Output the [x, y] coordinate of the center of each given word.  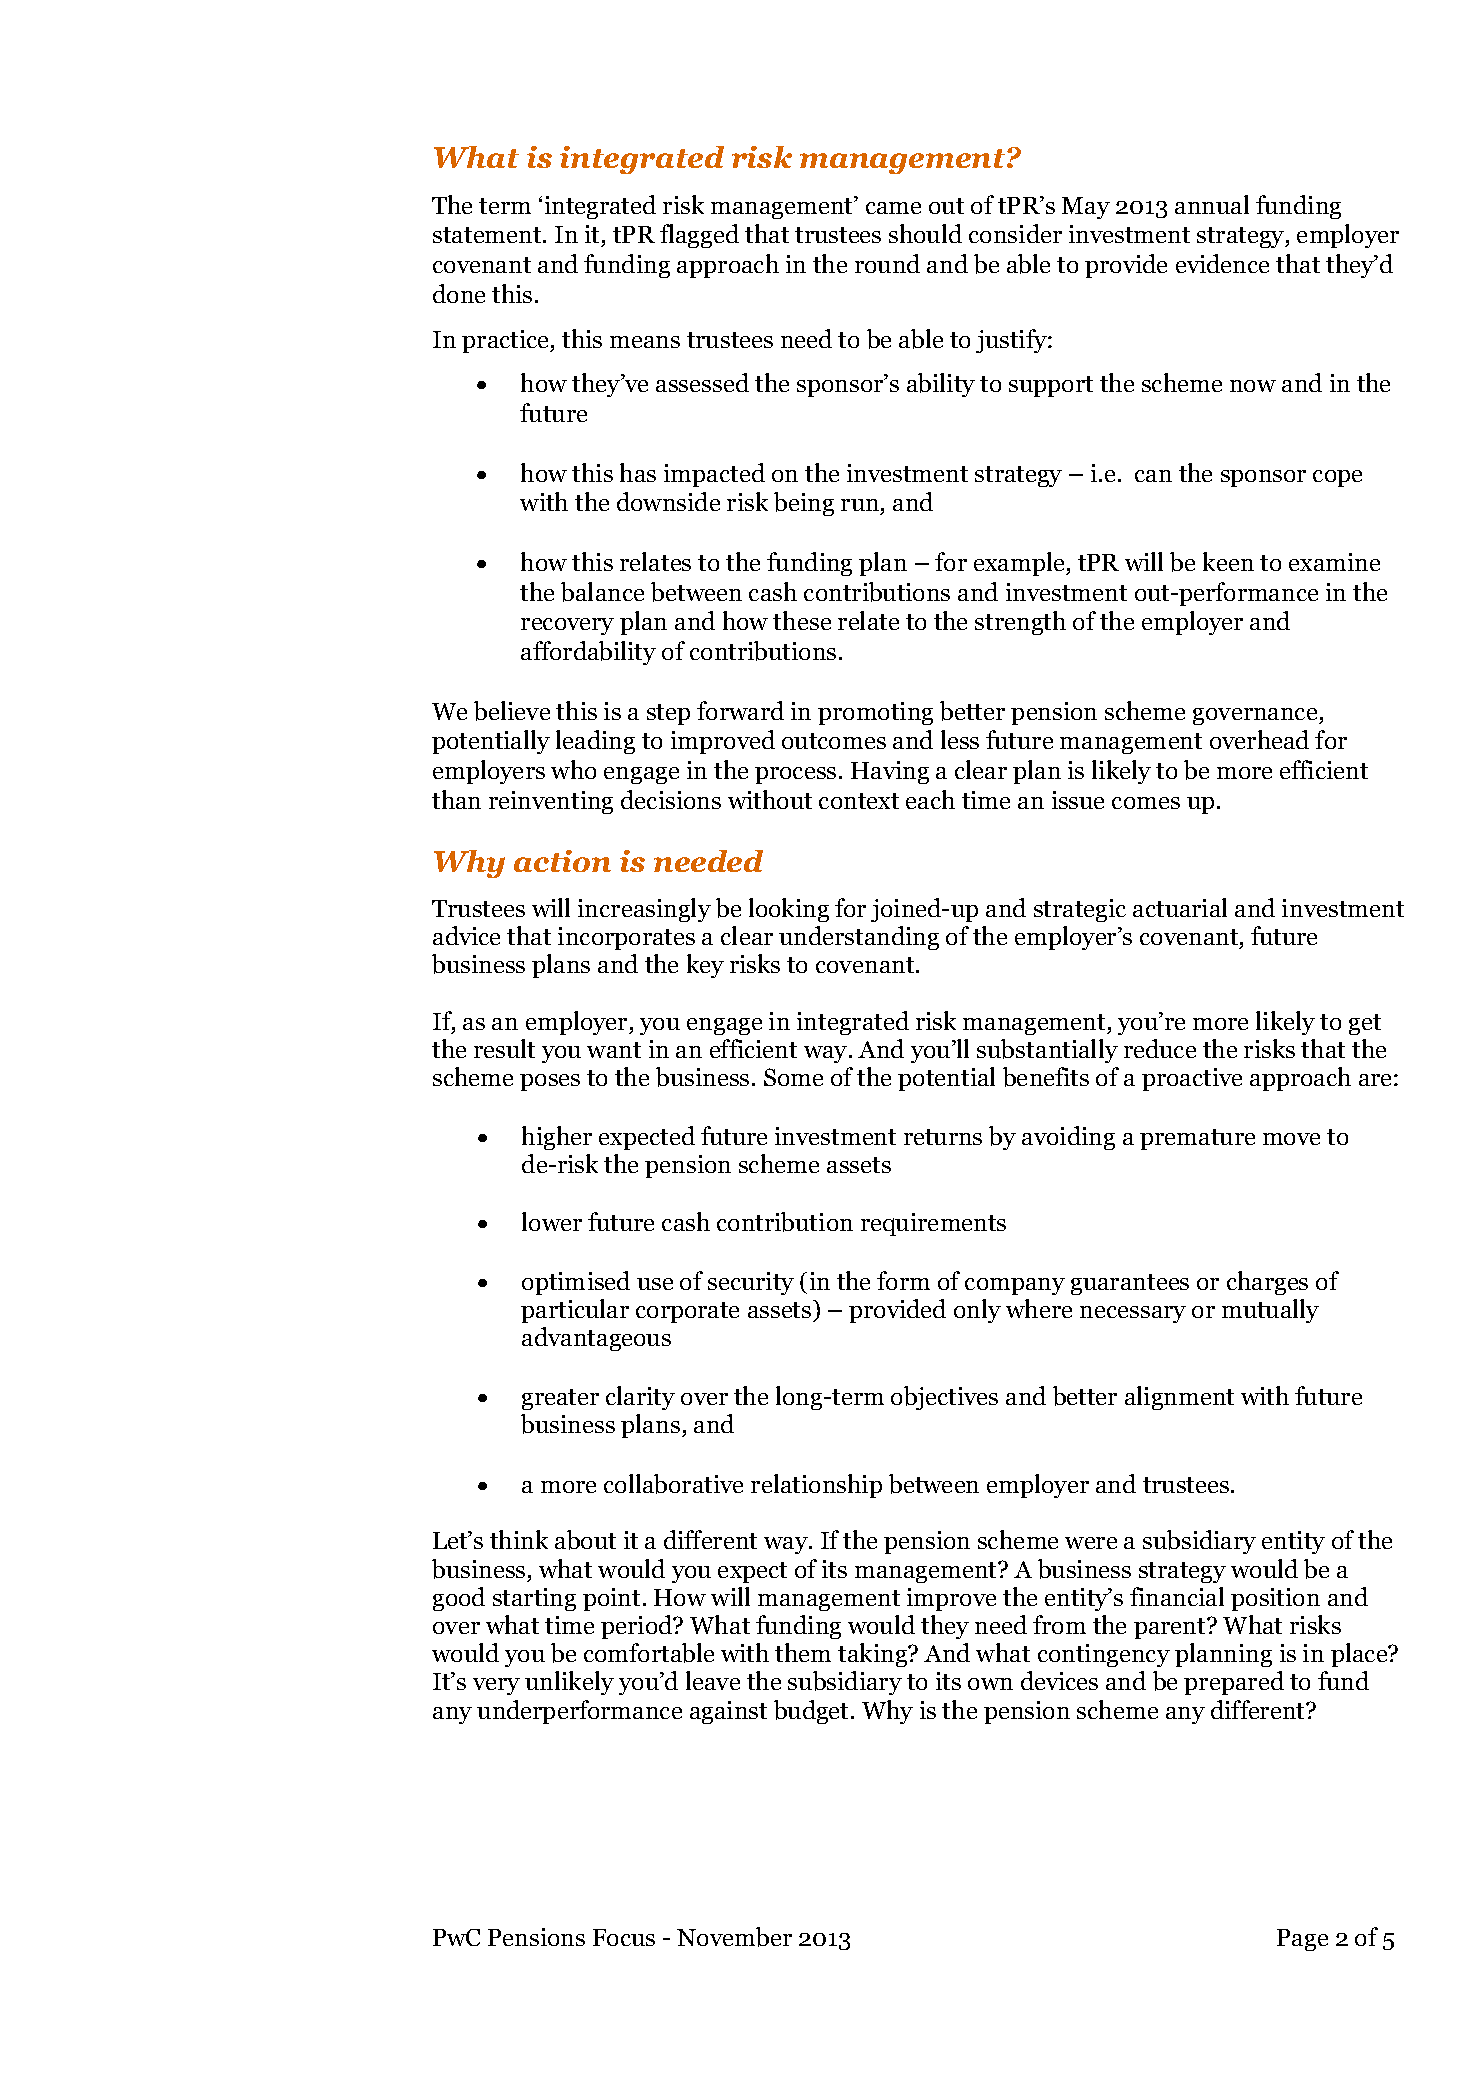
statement [488, 235]
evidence [1222, 263]
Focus [624, 1937]
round [887, 263]
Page [1302, 1940]
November [734, 1937]
